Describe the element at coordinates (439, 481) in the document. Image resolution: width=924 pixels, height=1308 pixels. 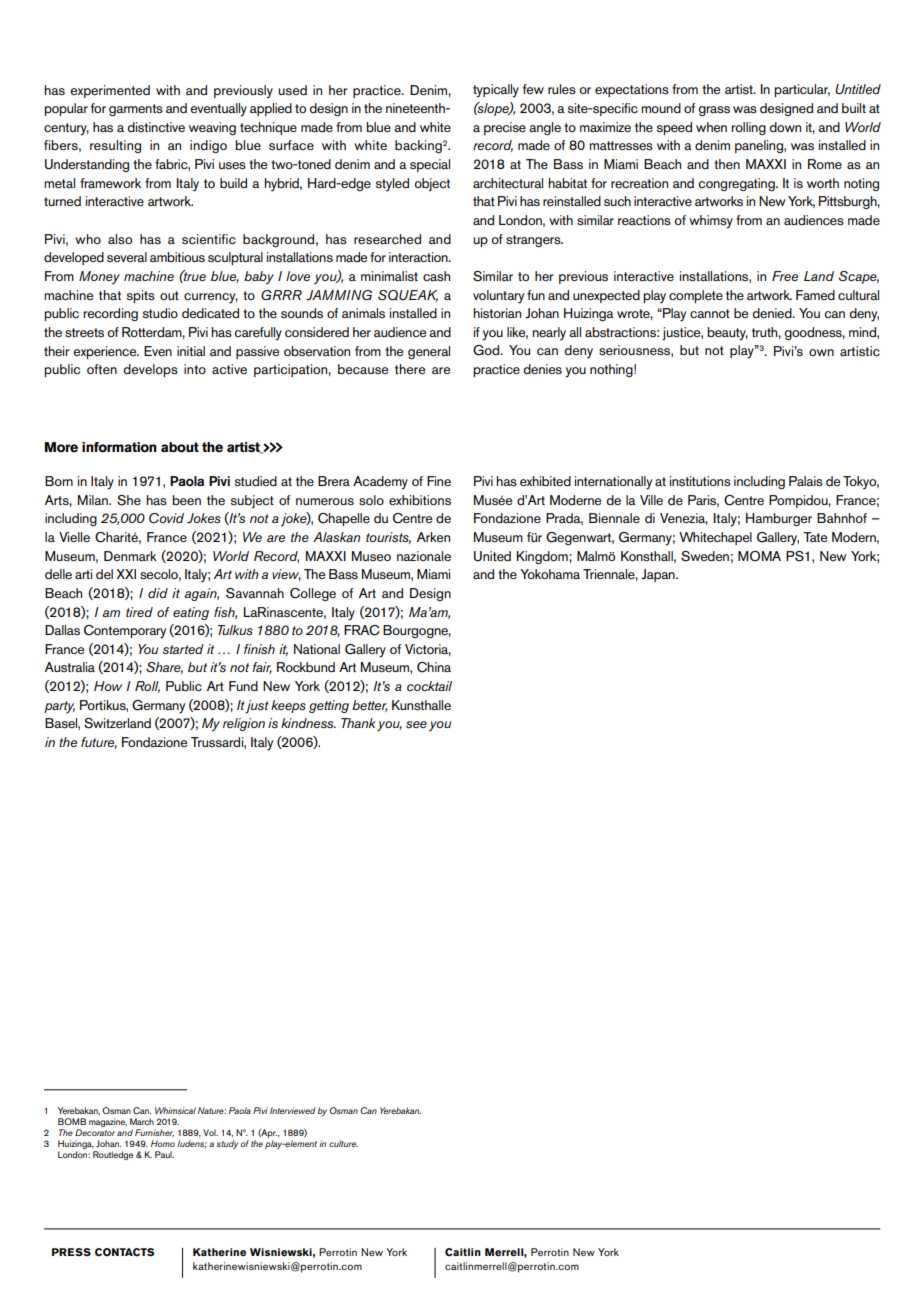
I see `Fine` at that location.
